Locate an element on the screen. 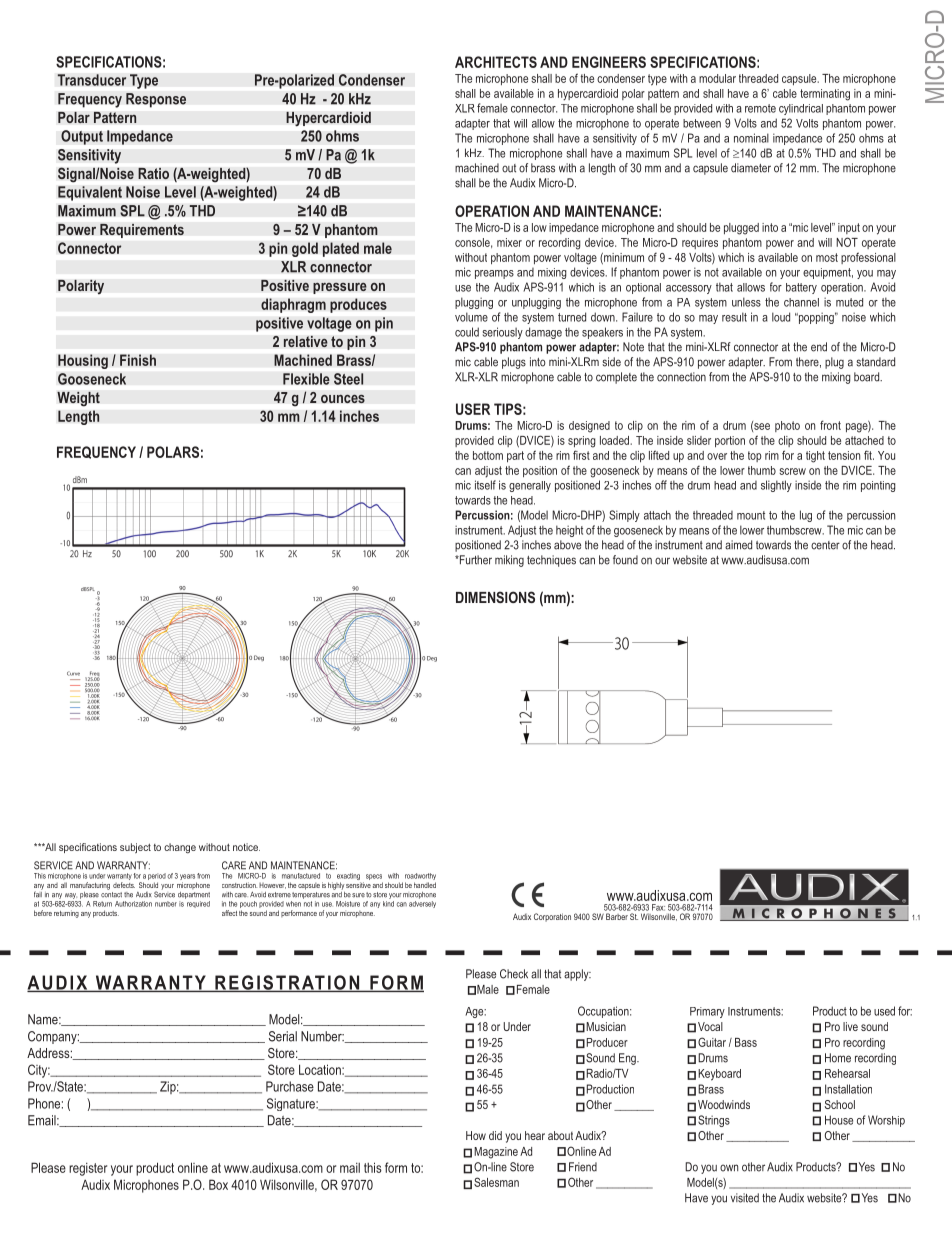  Primary is located at coordinates (707, 1012).
